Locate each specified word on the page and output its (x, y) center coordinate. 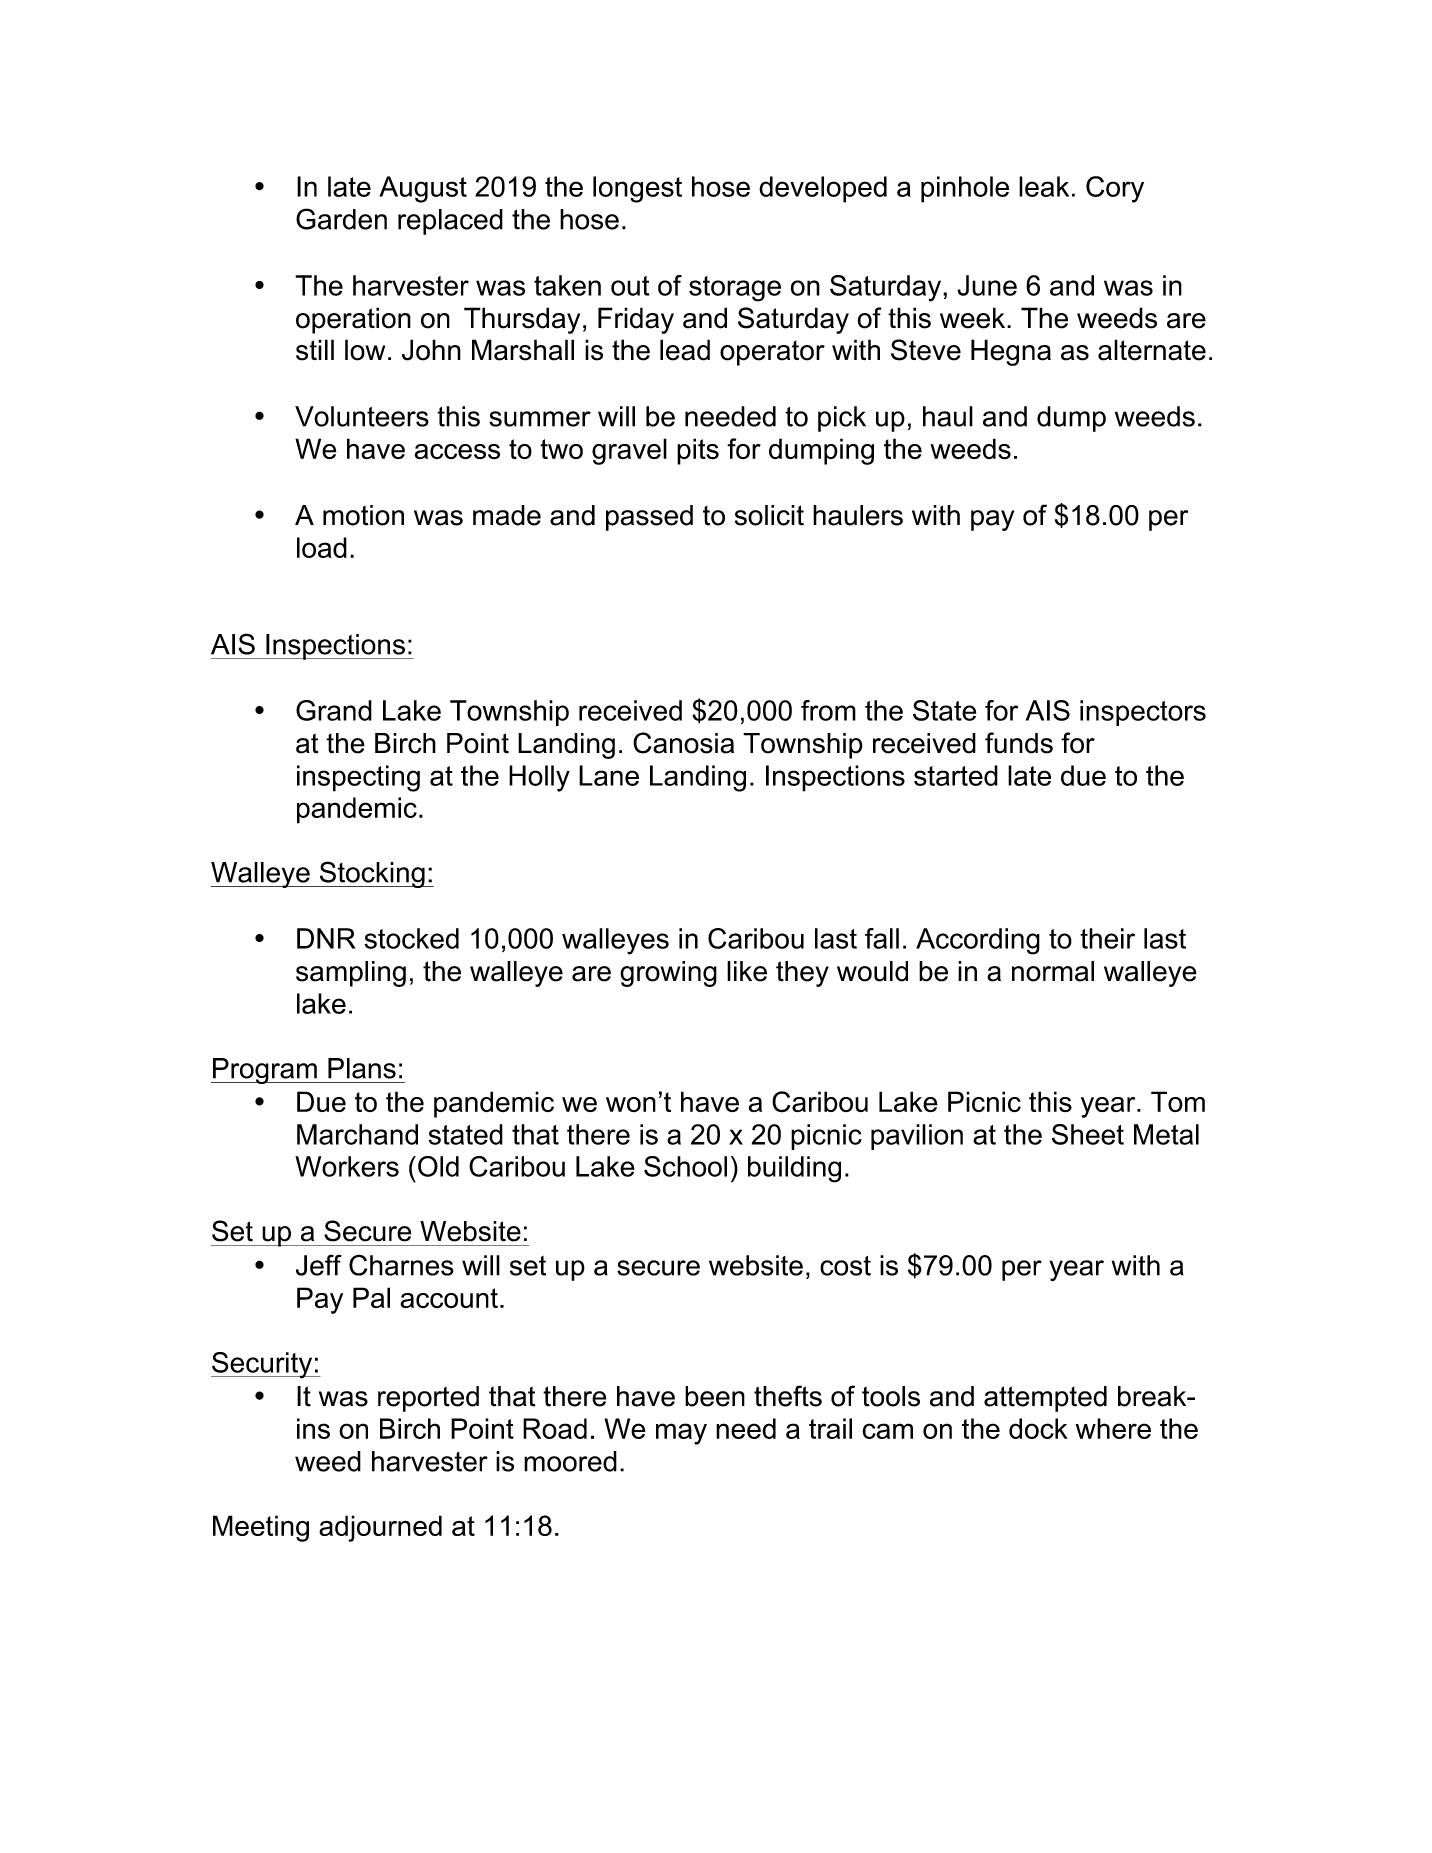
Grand (334, 710)
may (681, 1434)
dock (1038, 1428)
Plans (362, 1068)
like (747, 971)
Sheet (1088, 1134)
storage (735, 289)
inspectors (1143, 713)
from (828, 710)
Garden (341, 219)
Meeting (261, 1528)
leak (1044, 186)
